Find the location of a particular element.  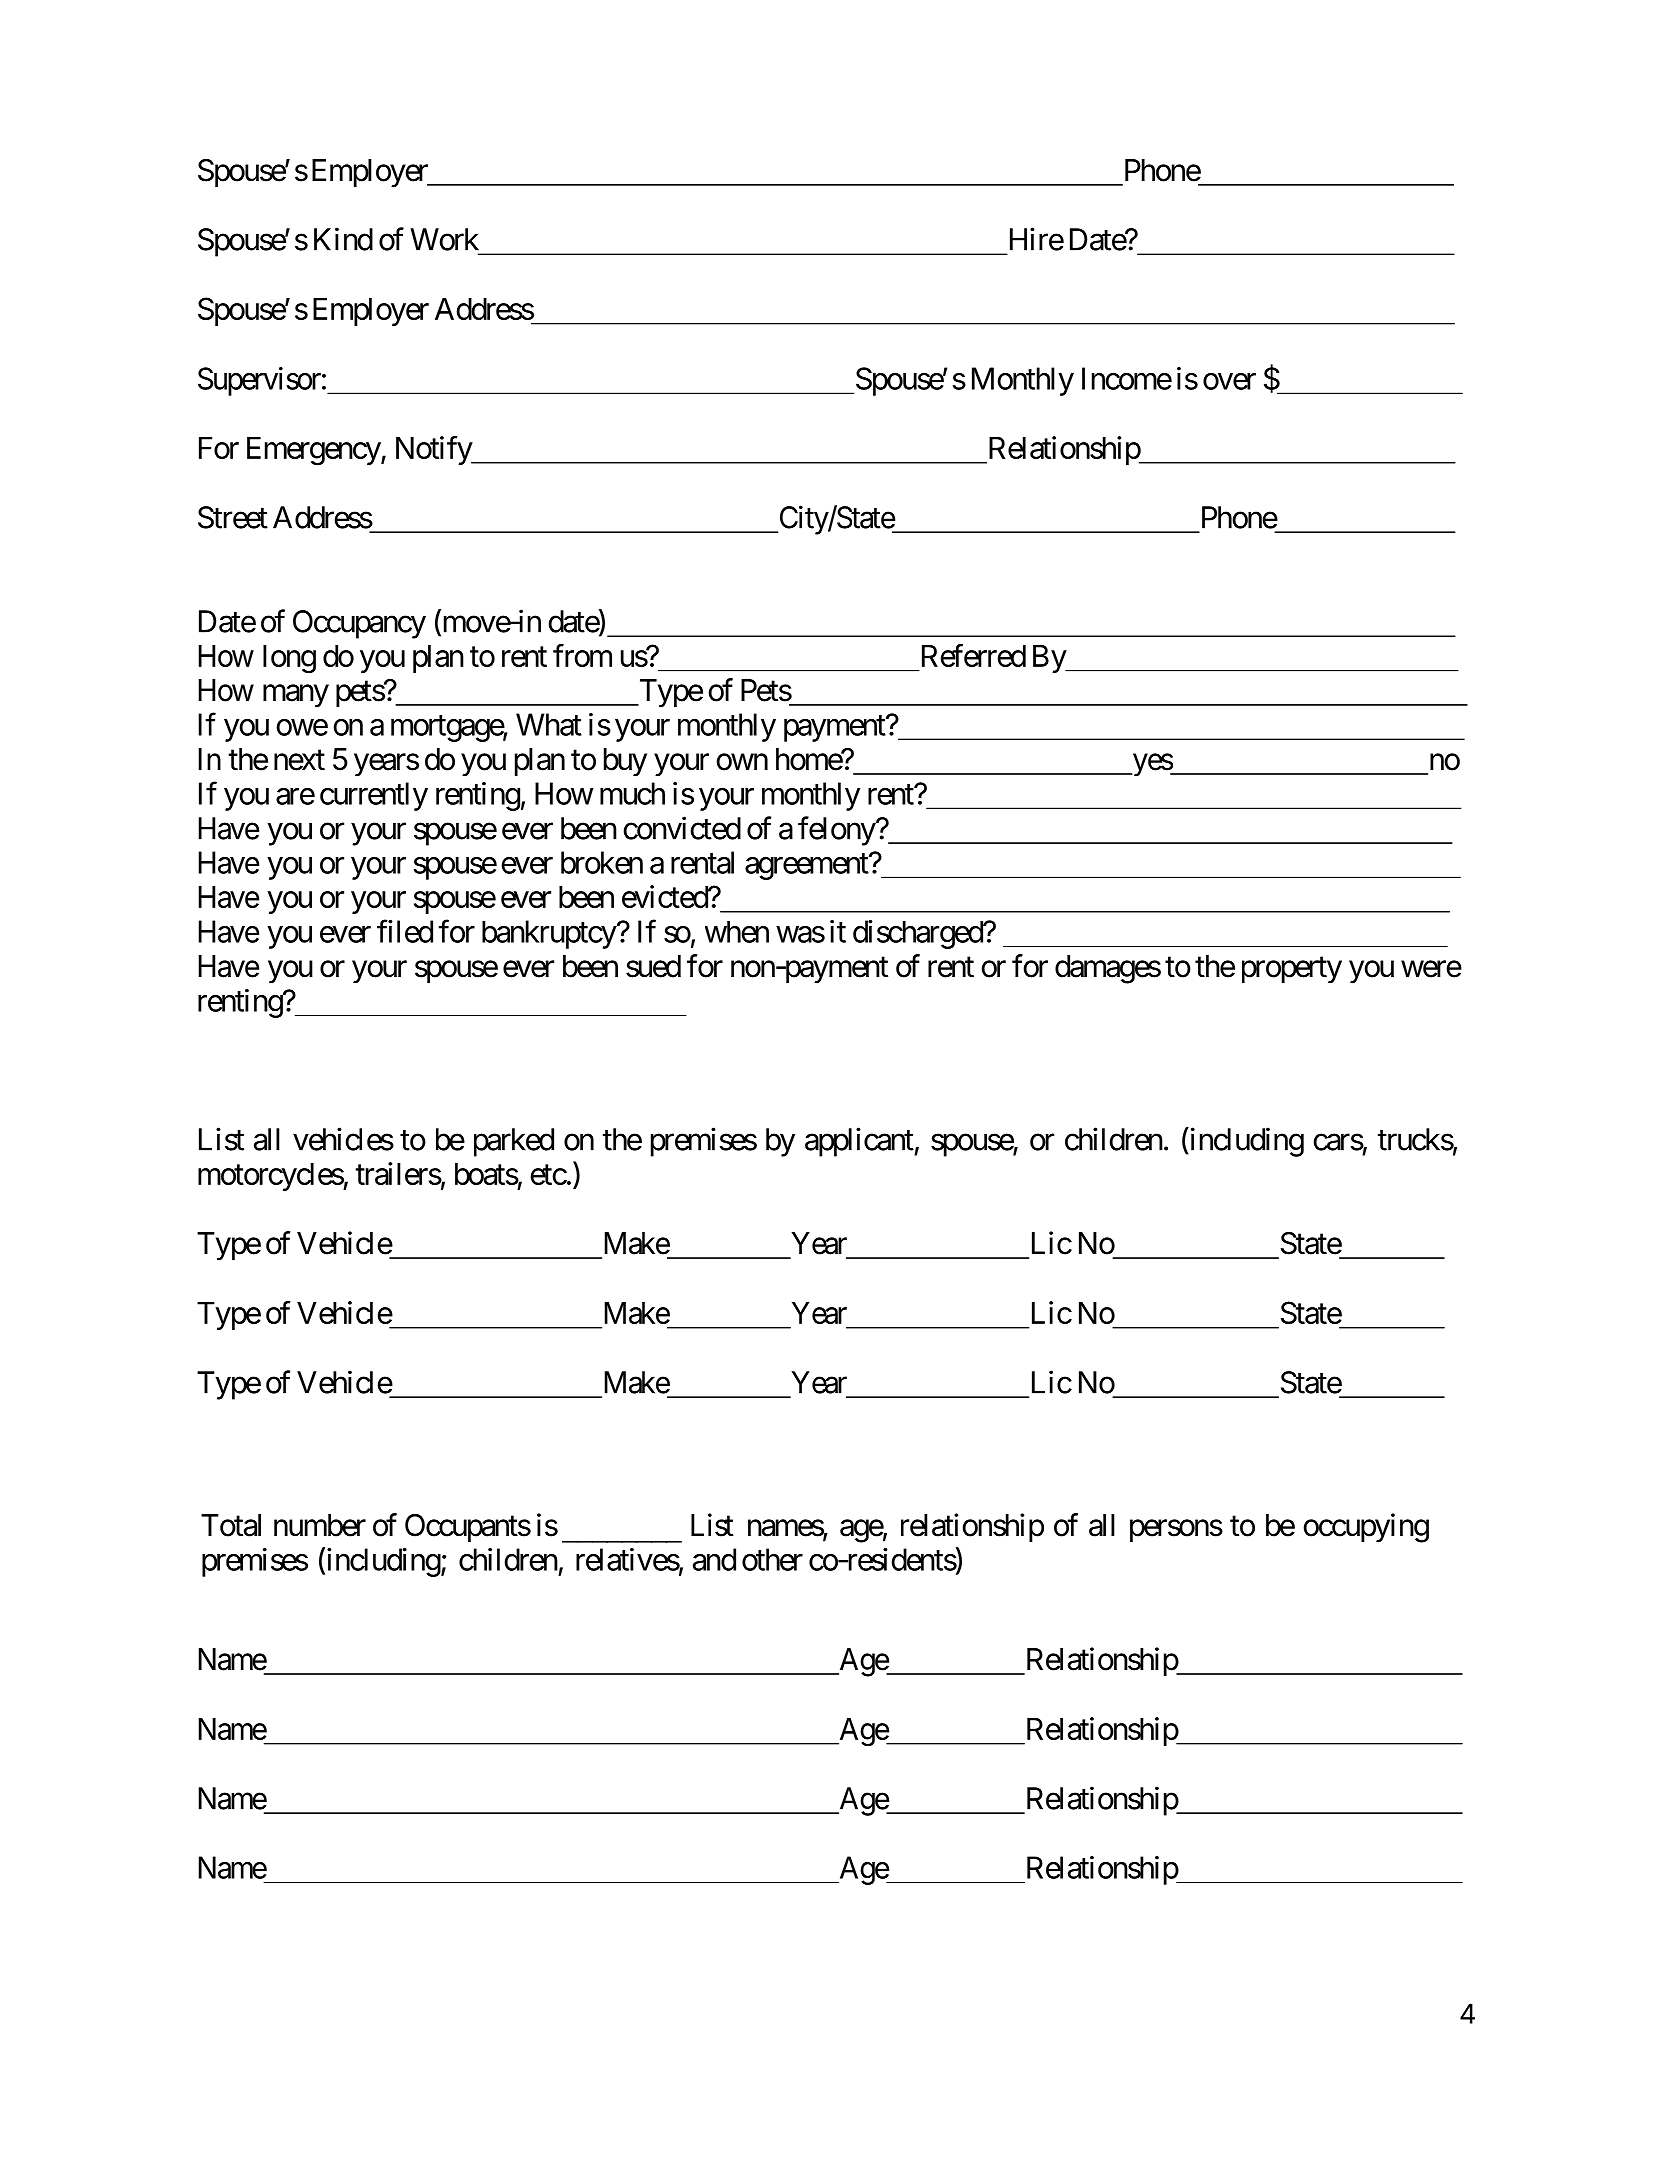

discharged is located at coordinates (918, 934).
